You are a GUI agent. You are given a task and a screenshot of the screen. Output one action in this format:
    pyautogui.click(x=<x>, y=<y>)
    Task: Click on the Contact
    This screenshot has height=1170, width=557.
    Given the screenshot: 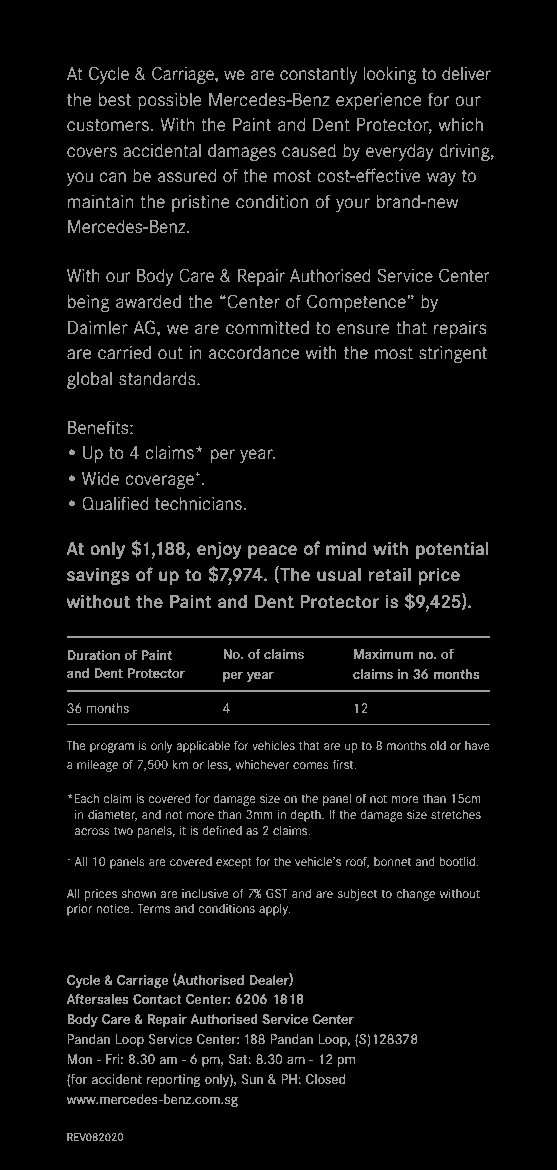 What is the action you would take?
    pyautogui.click(x=157, y=999)
